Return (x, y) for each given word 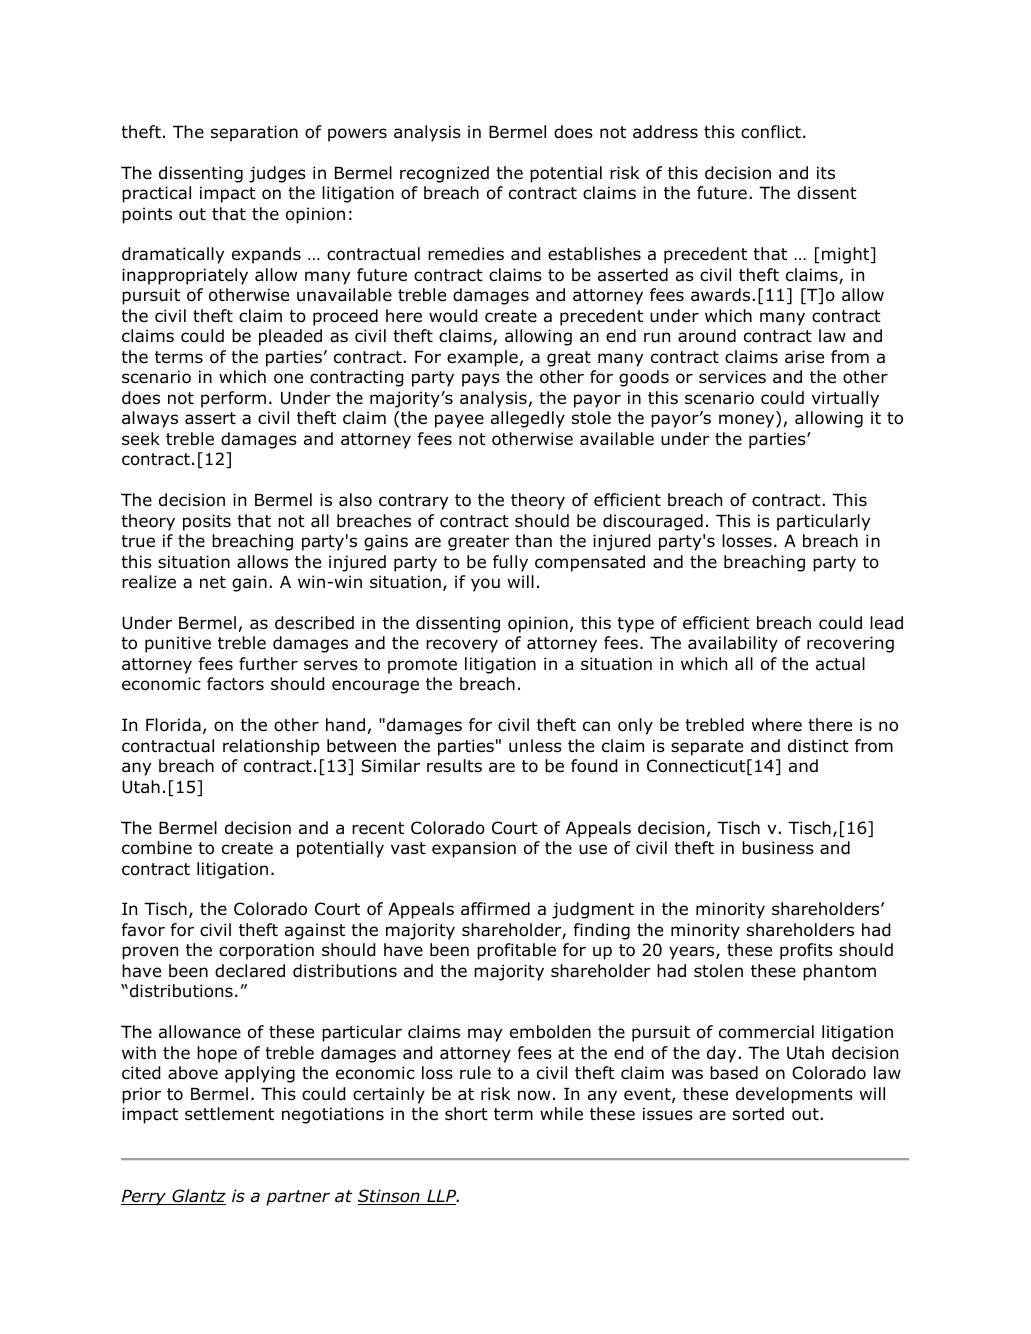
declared (250, 971)
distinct (818, 746)
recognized (444, 174)
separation (254, 133)
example (482, 358)
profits (806, 951)
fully (510, 563)
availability (733, 644)
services (732, 377)
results (454, 766)
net (213, 582)
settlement (229, 1114)
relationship (271, 747)
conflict (771, 132)
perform (233, 399)
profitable (516, 951)
